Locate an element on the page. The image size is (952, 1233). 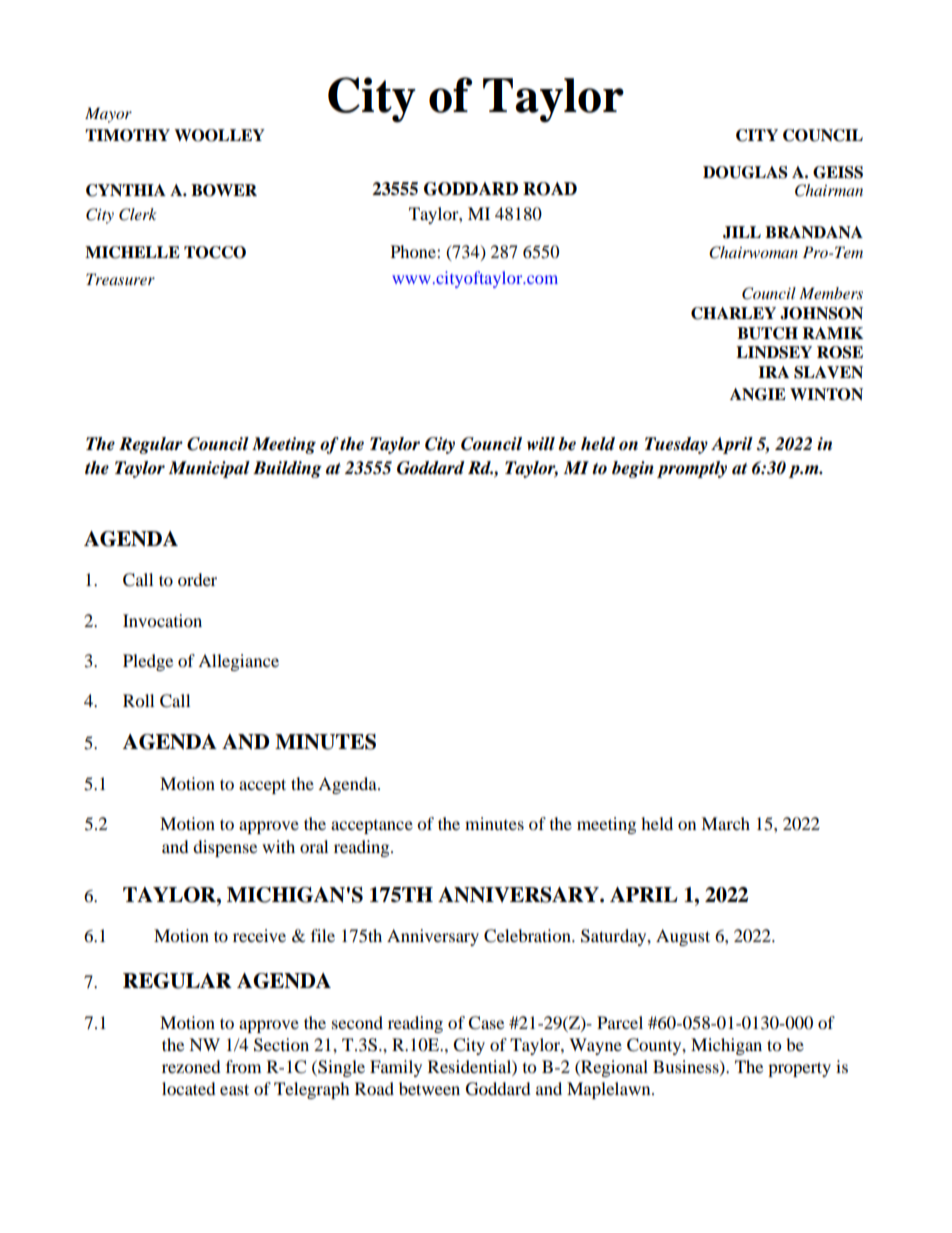
Case is located at coordinates (486, 1023).
